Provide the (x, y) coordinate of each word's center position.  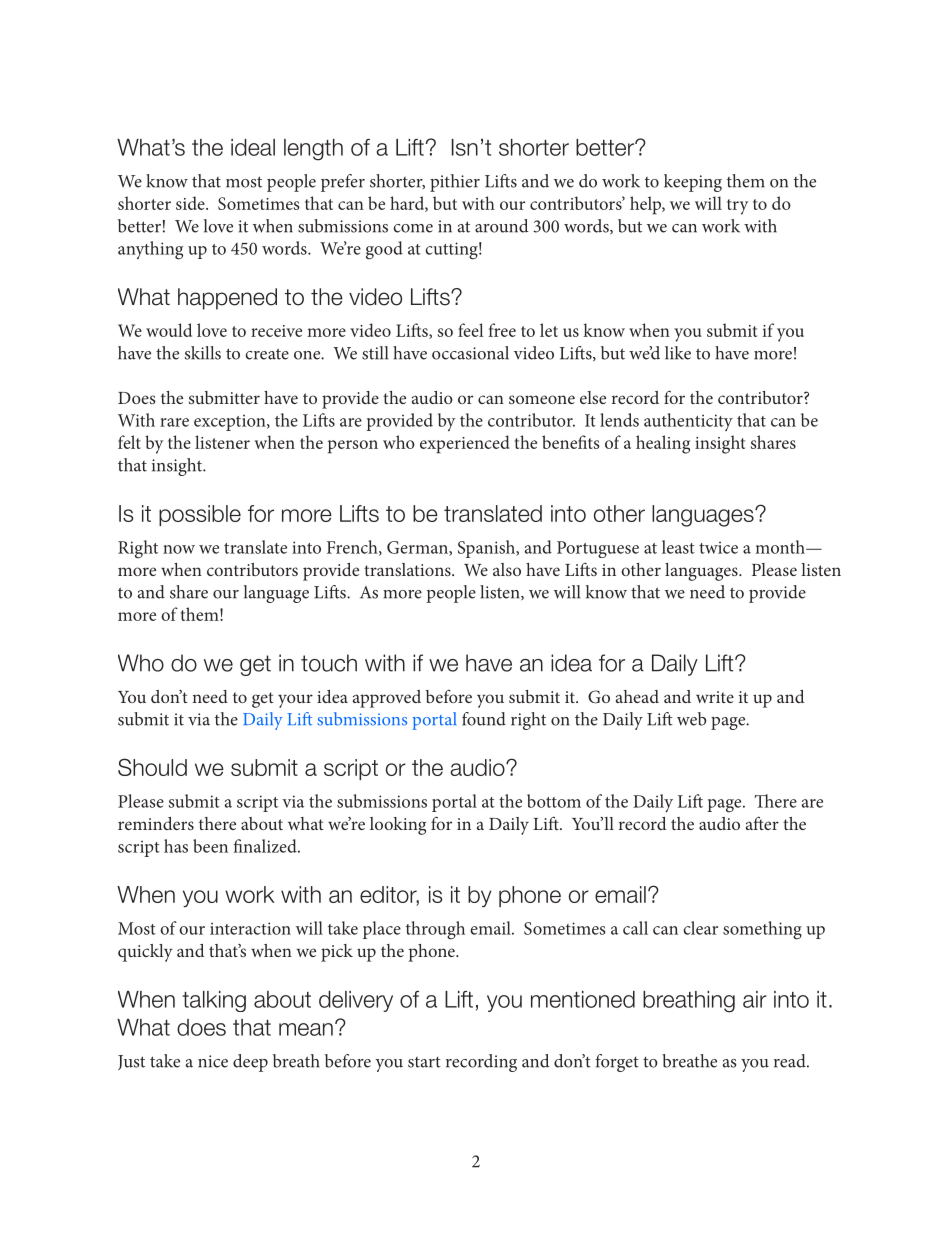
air (755, 999)
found (484, 719)
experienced (464, 444)
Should (152, 767)
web (692, 719)
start (424, 1062)
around (501, 226)
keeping (693, 183)
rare (174, 422)
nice (213, 1061)
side (191, 203)
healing (663, 444)
